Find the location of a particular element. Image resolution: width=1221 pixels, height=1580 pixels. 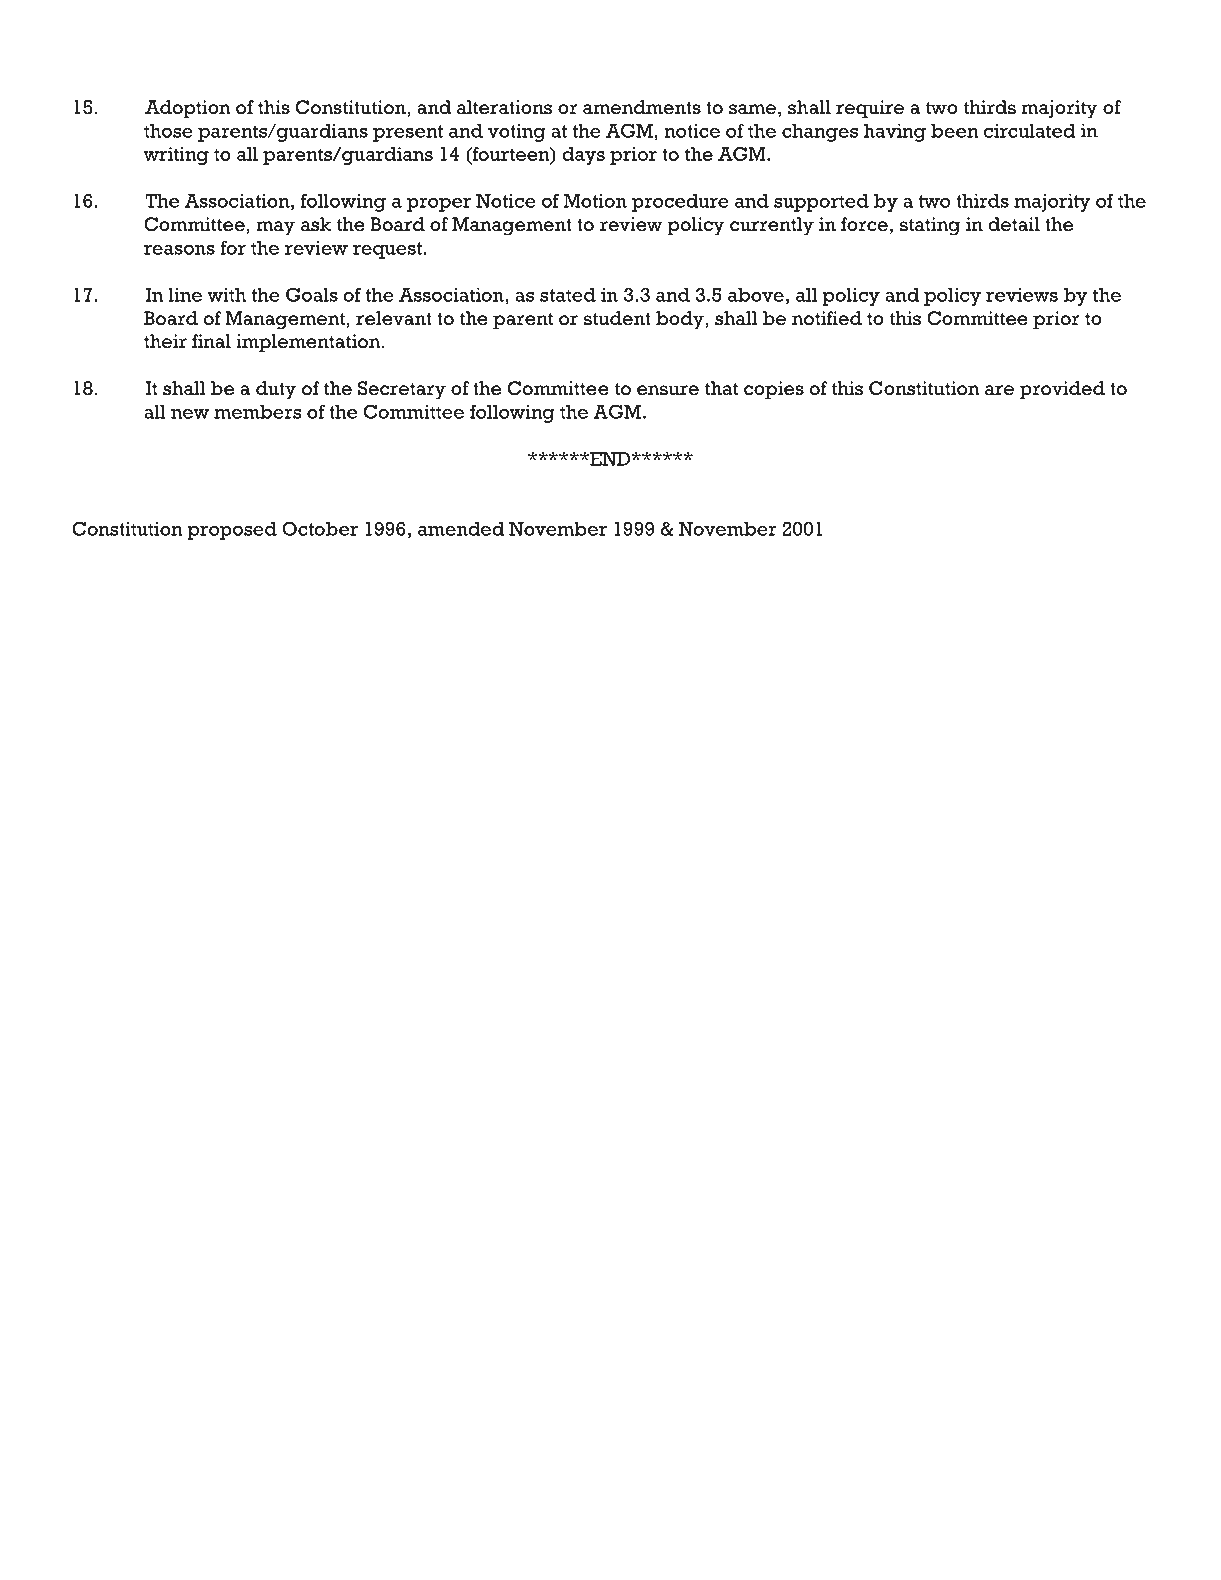

October is located at coordinates (320, 528).
